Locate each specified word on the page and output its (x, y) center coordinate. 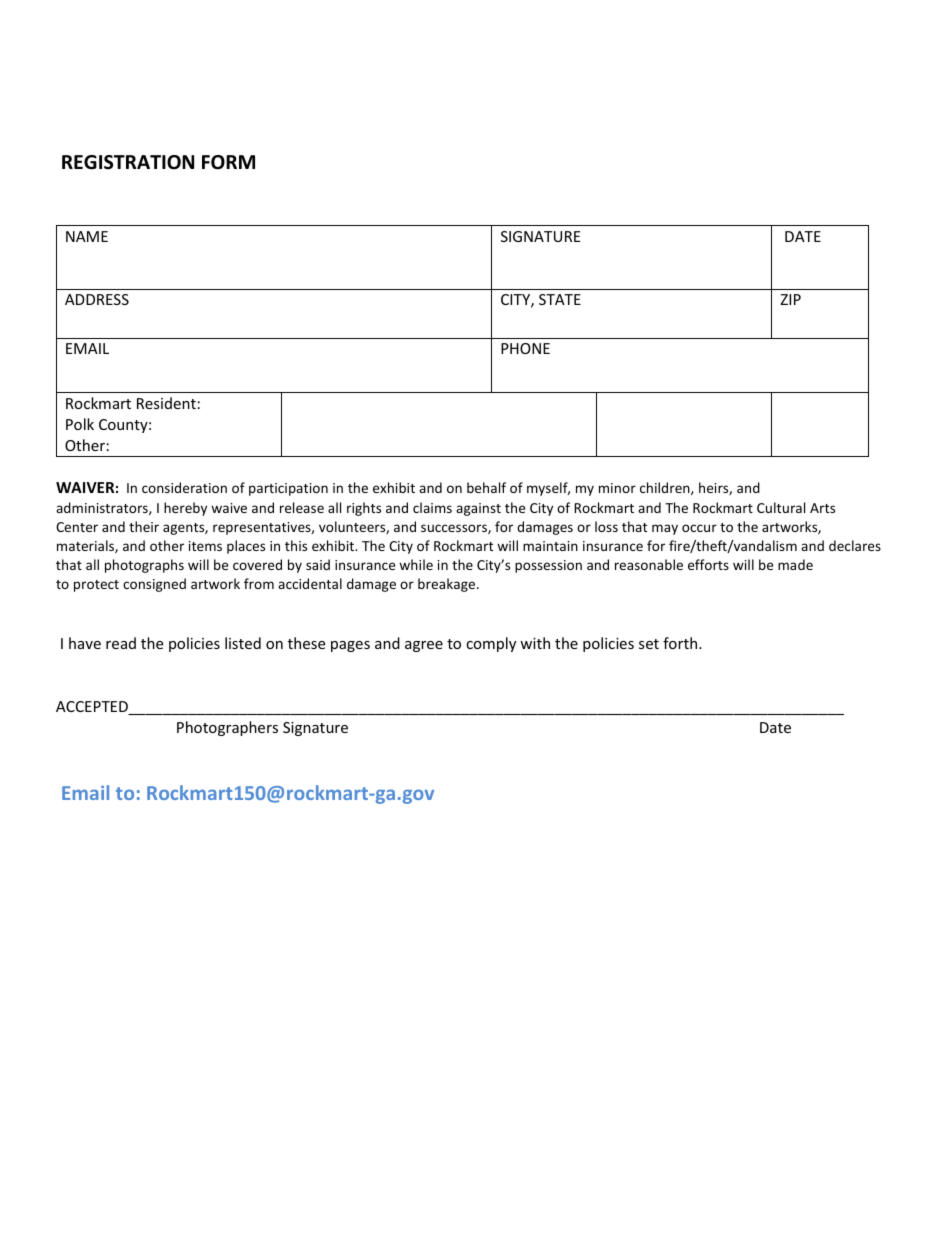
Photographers (227, 728)
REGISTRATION (128, 162)
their (144, 526)
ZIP (790, 299)
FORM (228, 162)
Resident (166, 403)
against (478, 509)
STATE (560, 299)
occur (699, 528)
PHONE (525, 348)
